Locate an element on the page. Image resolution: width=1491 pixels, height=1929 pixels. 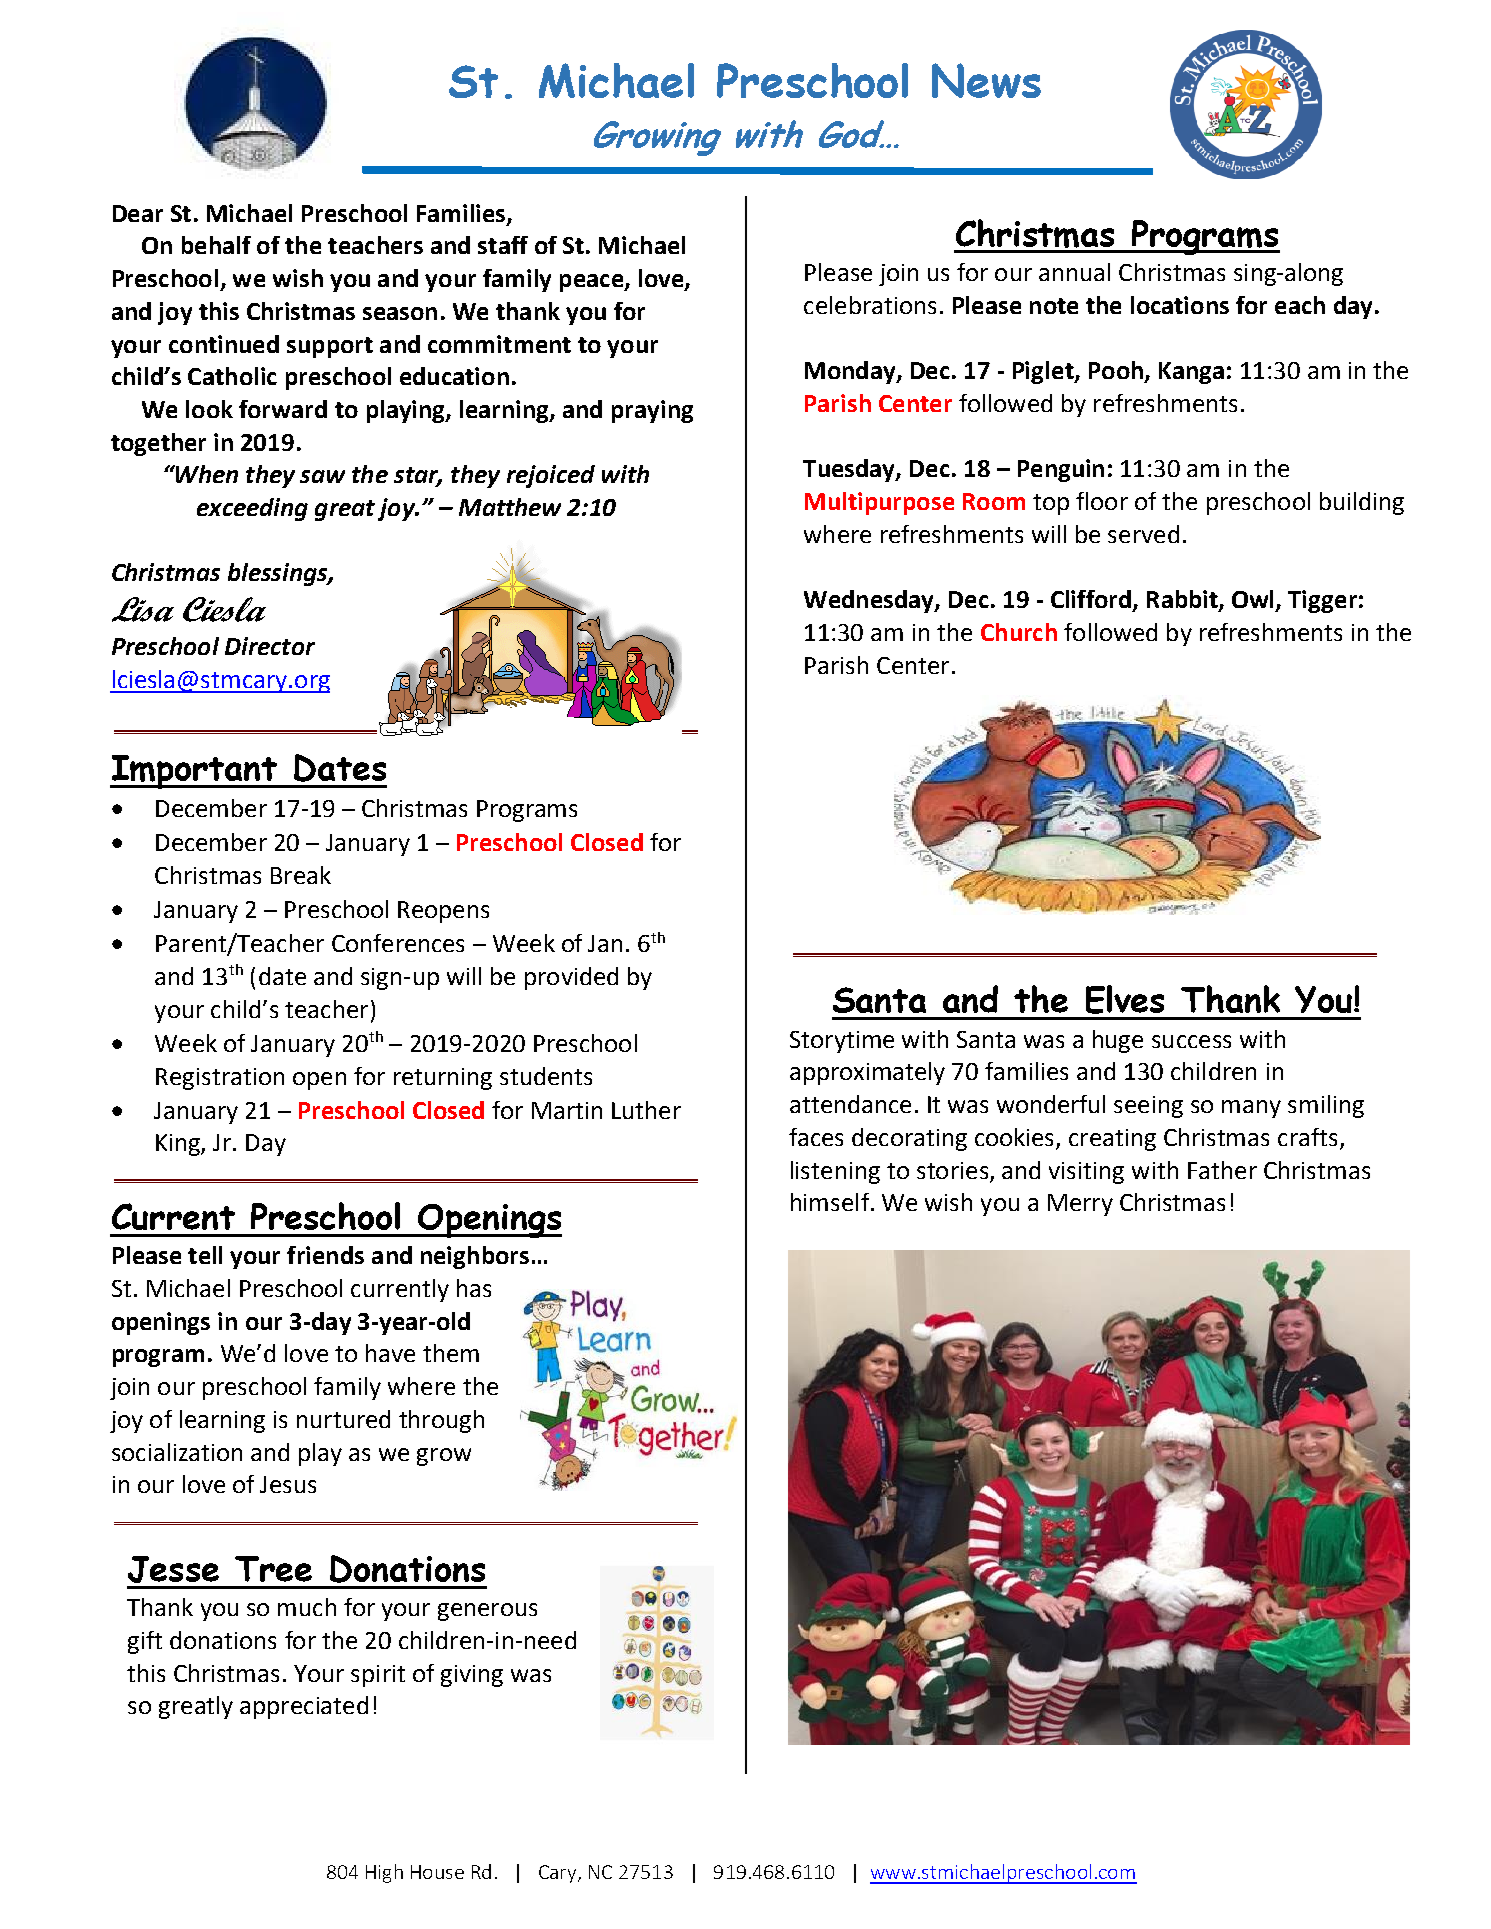
giving is located at coordinates (472, 1676).
